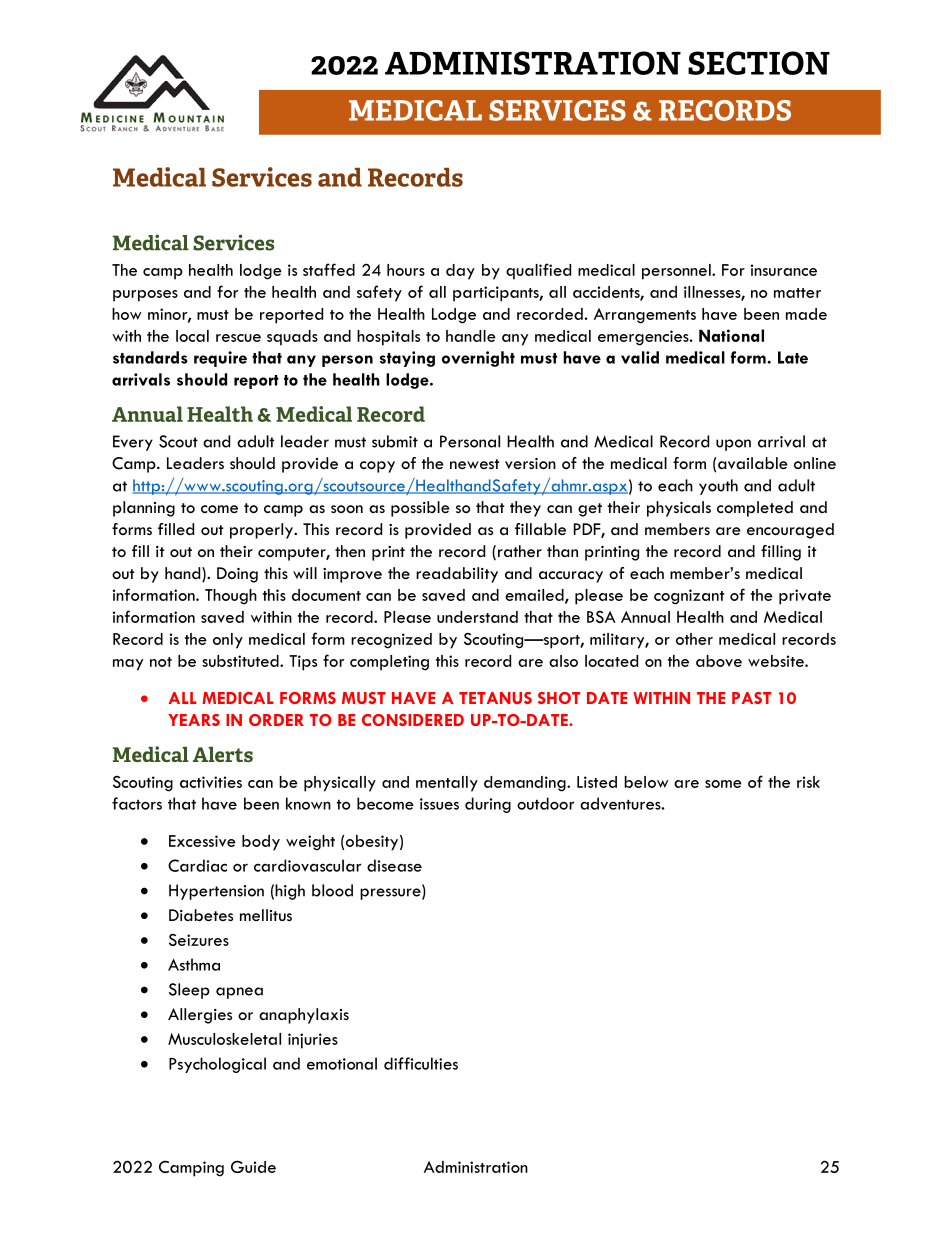 Image resolution: width=952 pixels, height=1233 pixels. Describe the element at coordinates (759, 63) in the image. I see `SECTION` at that location.
